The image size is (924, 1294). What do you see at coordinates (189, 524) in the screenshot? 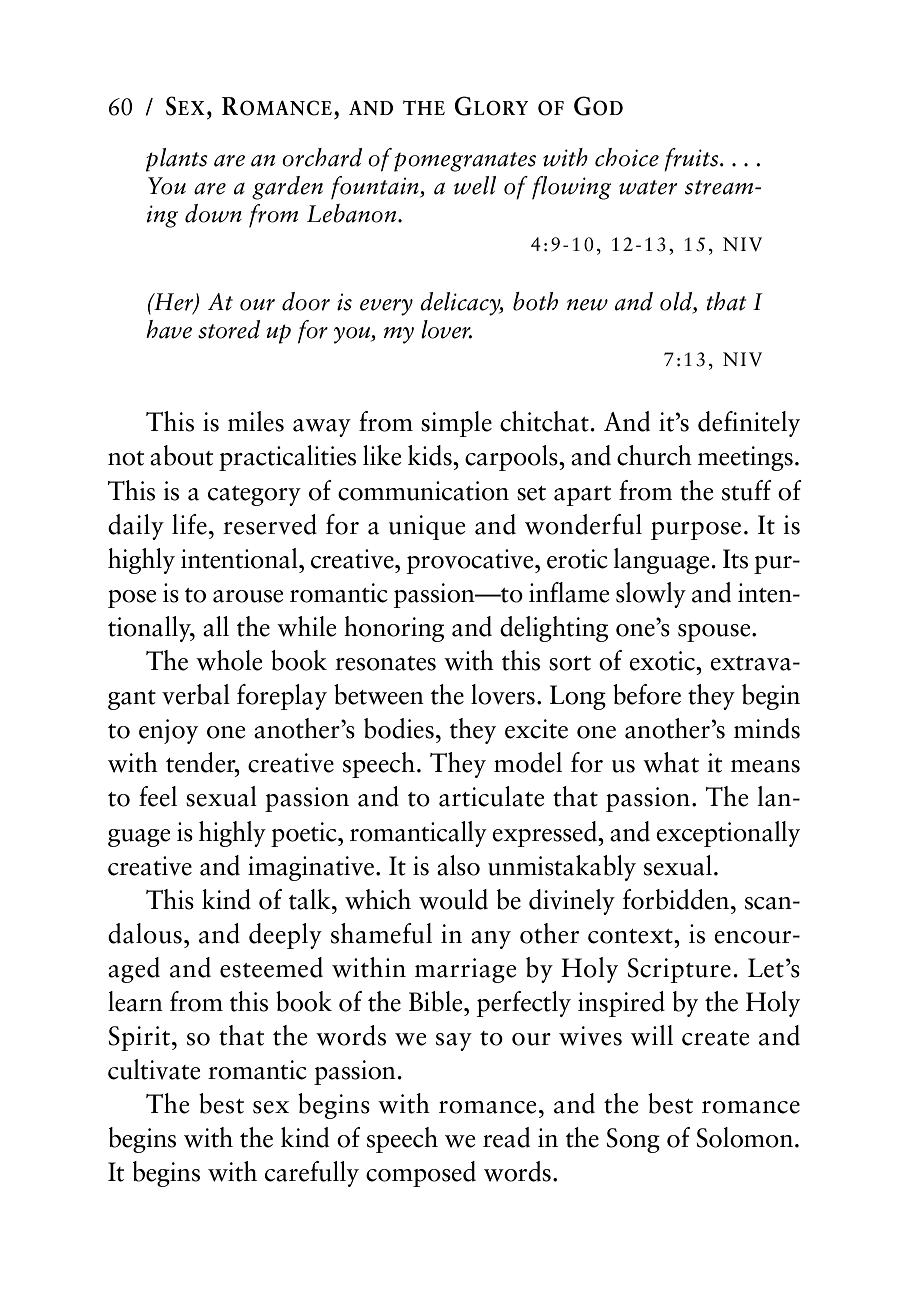
I see `life` at bounding box center [189, 524].
